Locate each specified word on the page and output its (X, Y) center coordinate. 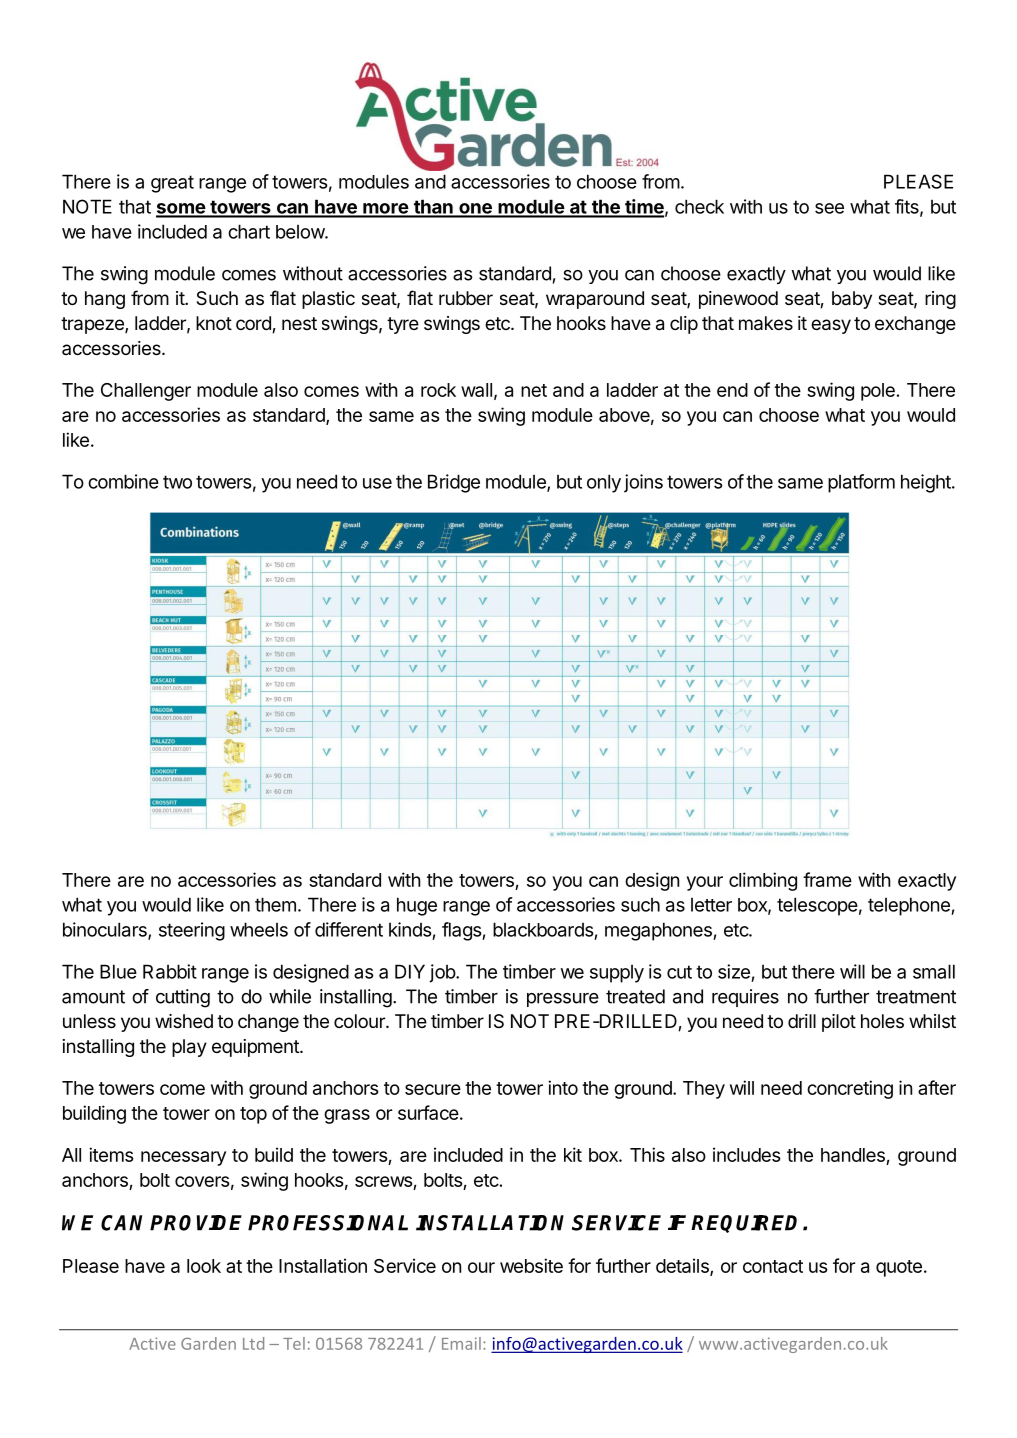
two (177, 482)
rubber (466, 298)
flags (462, 931)
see (829, 208)
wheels (259, 929)
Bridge (454, 483)
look (204, 1266)
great (172, 184)
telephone (910, 906)
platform (861, 483)
